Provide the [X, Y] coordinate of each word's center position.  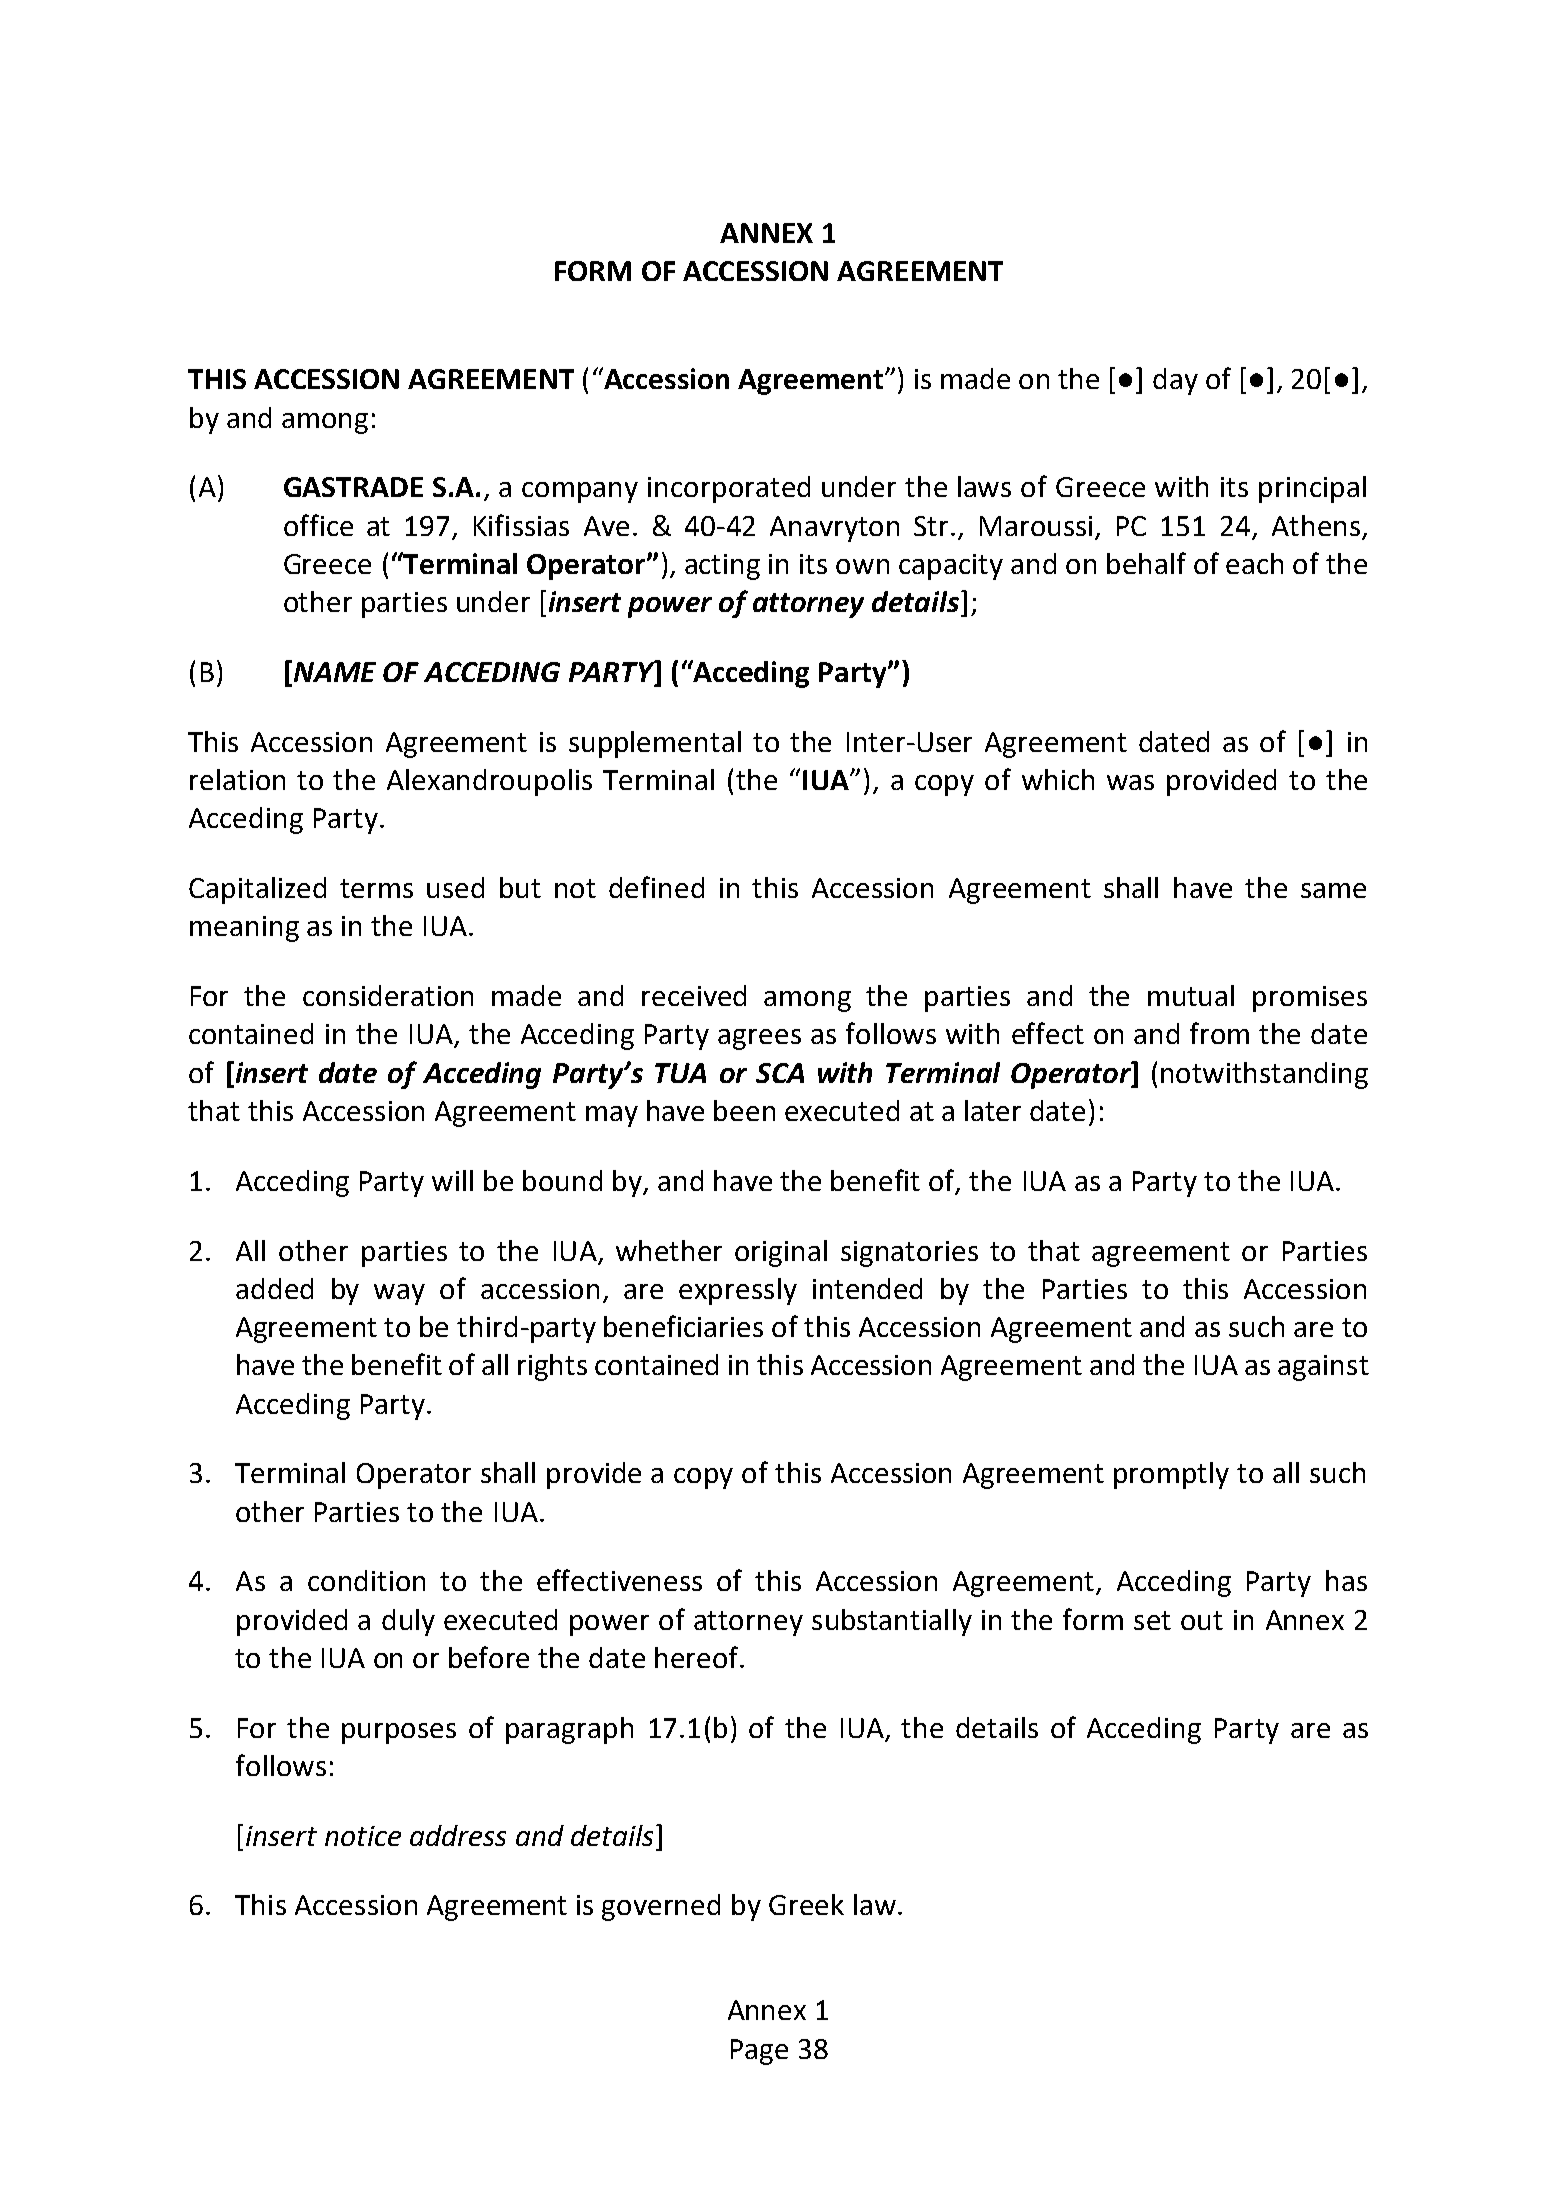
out [1202, 1620]
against [1323, 1368]
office [318, 525]
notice [363, 1836]
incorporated [729, 489]
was [1130, 782]
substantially [892, 1622]
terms [376, 888]
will [452, 1180]
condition [366, 1580]
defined [656, 887]
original [781, 1253]
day [1175, 381]
